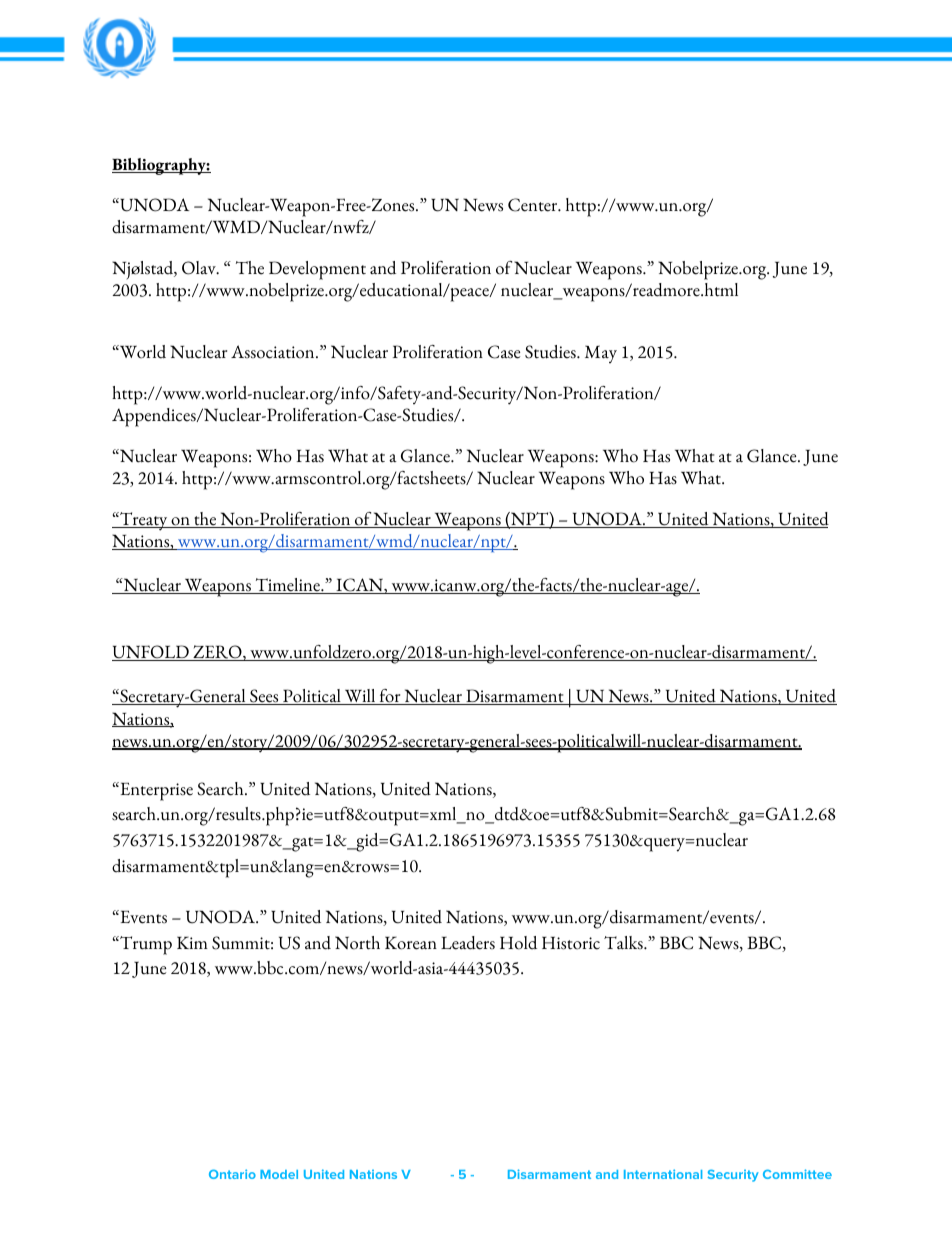 The width and height of the screenshot is (952, 1233). What do you see at coordinates (601, 354) in the screenshot?
I see `May` at bounding box center [601, 354].
